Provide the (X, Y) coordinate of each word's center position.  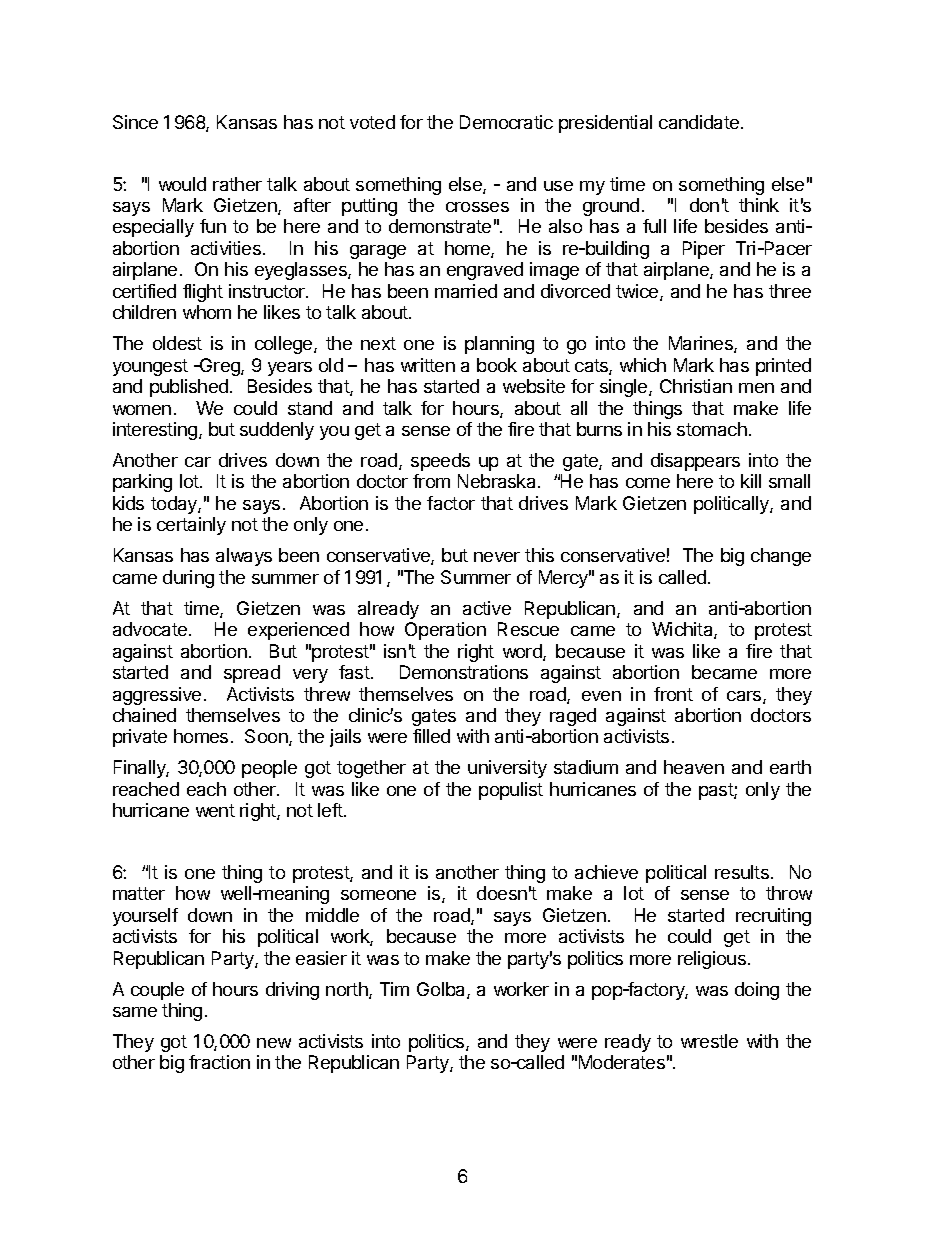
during (188, 579)
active (487, 608)
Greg (220, 367)
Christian (696, 386)
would (182, 184)
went (215, 810)
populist (511, 791)
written (428, 365)
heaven (694, 767)
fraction (219, 1062)
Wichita (683, 630)
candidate (699, 122)
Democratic (506, 122)
